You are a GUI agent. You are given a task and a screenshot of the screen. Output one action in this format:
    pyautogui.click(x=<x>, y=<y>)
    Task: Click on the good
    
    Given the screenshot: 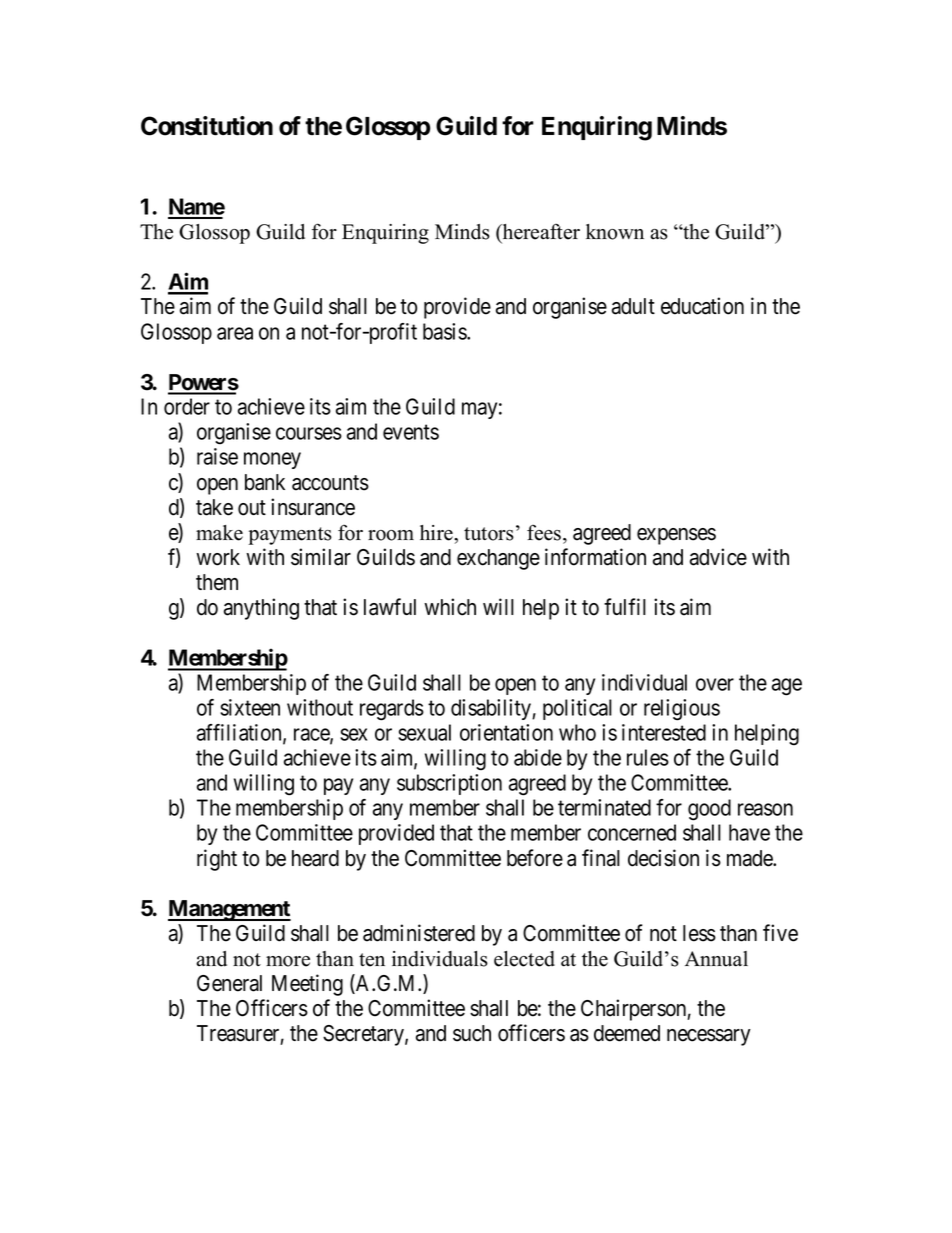 What is the action you would take?
    pyautogui.click(x=709, y=810)
